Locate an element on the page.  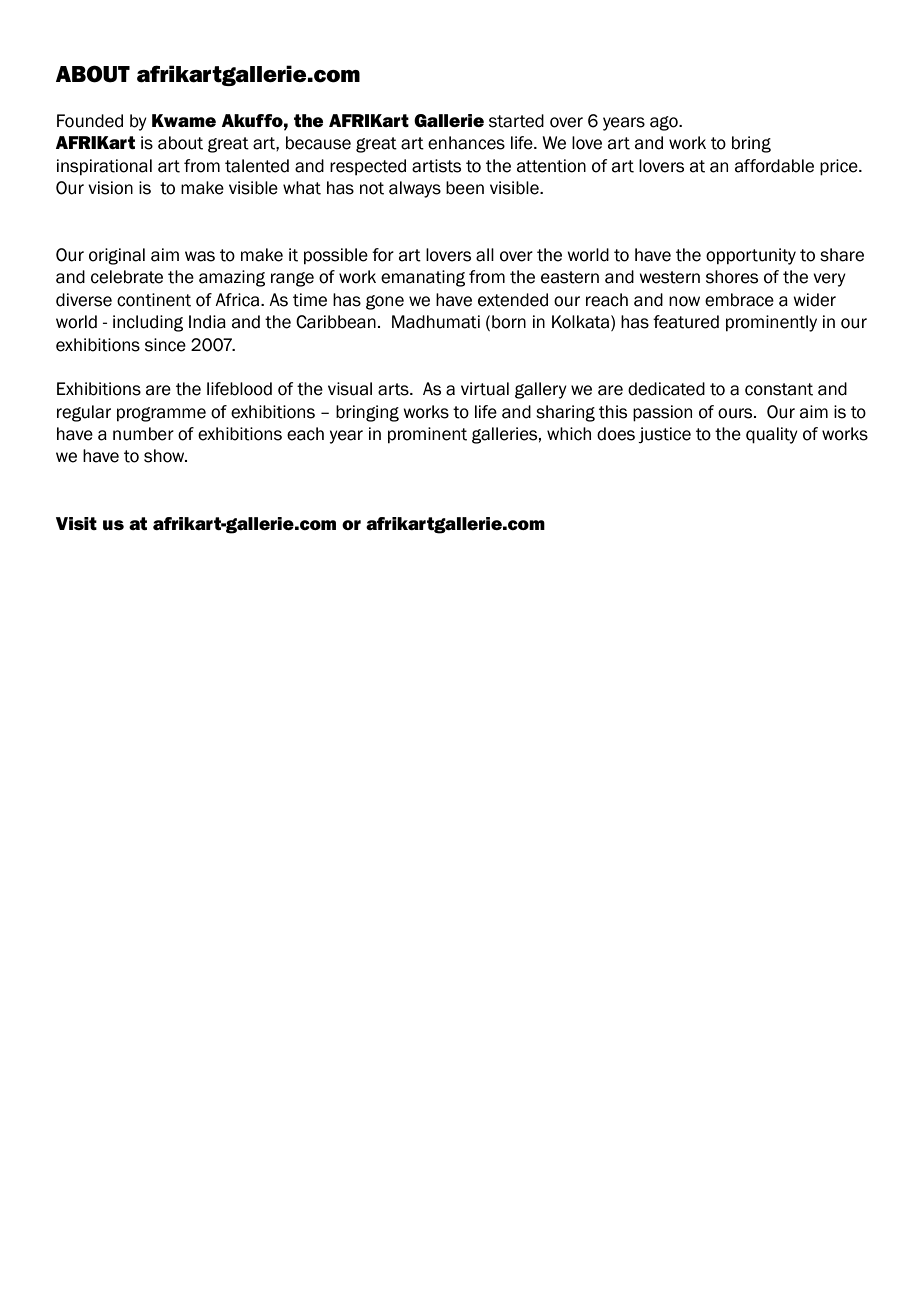
constant is located at coordinates (779, 389).
